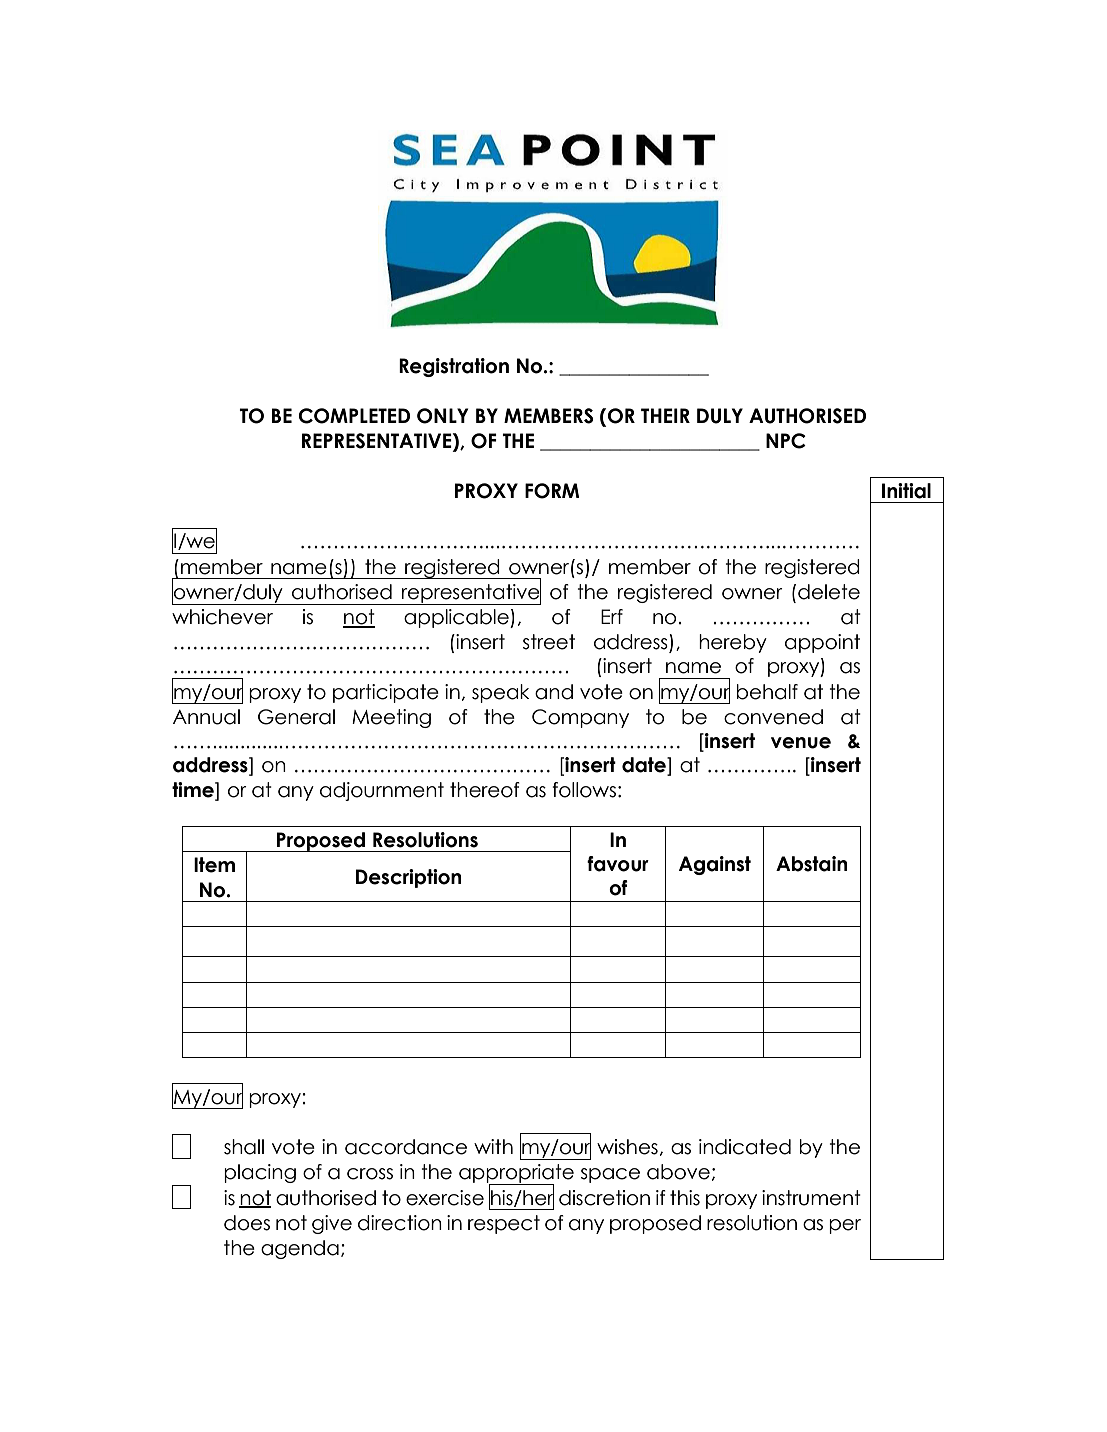 This screenshot has height=1432, width=1107. Describe the element at coordinates (618, 864) in the screenshot. I see `favour` at that location.
